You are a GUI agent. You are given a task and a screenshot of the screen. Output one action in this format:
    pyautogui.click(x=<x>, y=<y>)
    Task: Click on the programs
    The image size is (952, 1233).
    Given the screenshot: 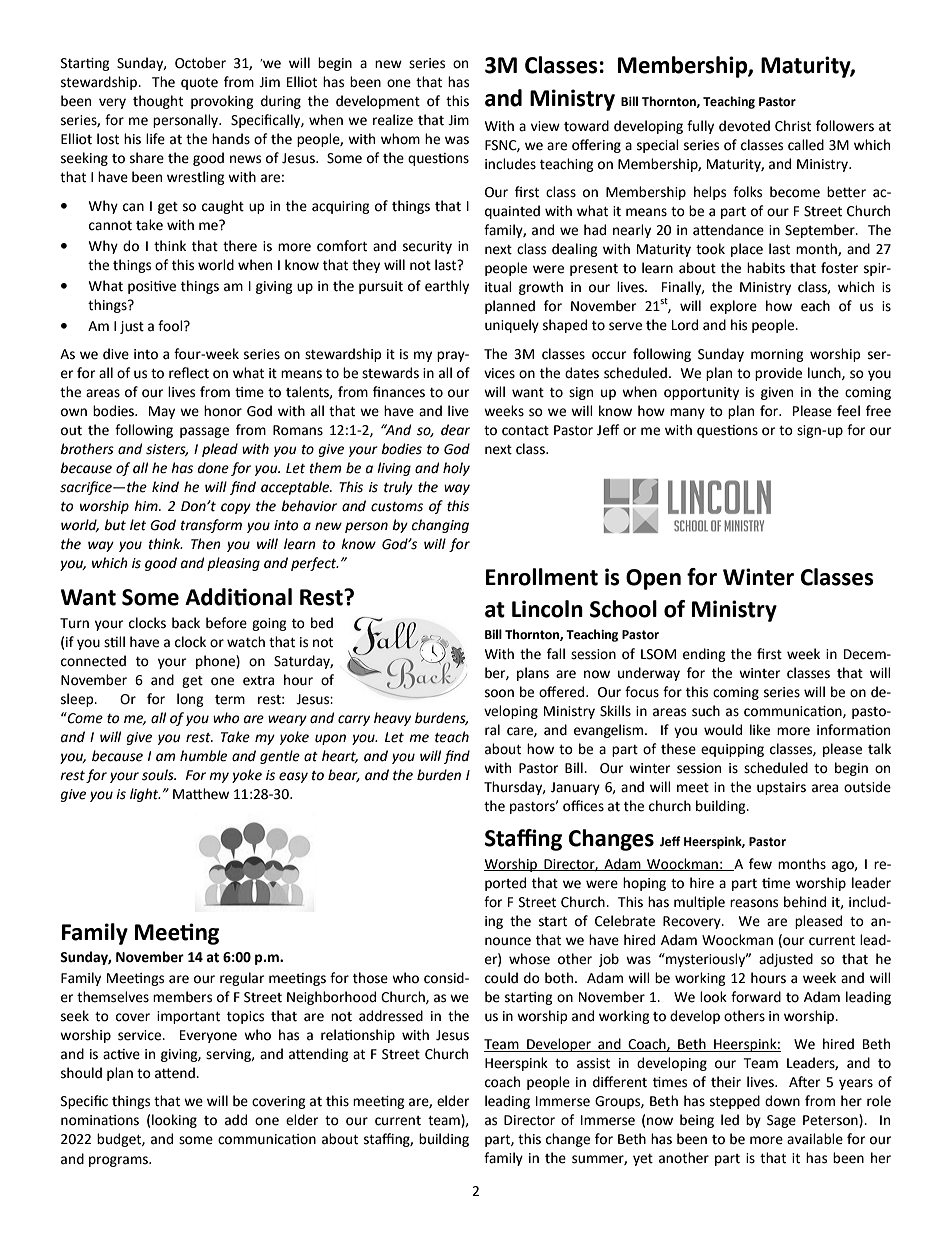 What is the action you would take?
    pyautogui.click(x=119, y=1161)
